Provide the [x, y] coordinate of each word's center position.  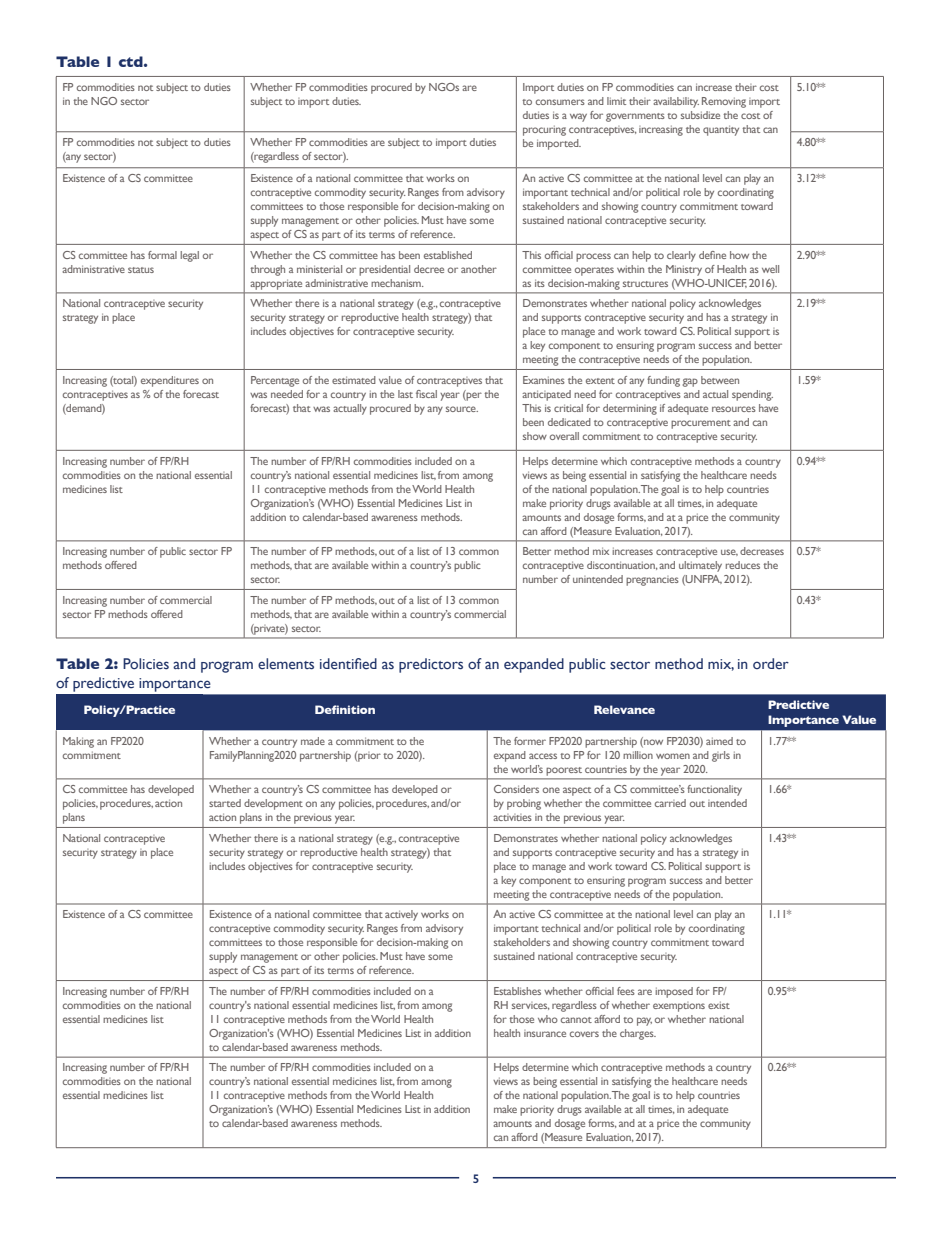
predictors [431, 665]
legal [189, 256]
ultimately [700, 566]
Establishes [517, 991]
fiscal [426, 394]
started [225, 803]
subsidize [700, 115]
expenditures [170, 381]
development [273, 804]
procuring [544, 130]
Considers [516, 789]
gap [690, 382]
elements [286, 664]
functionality [714, 790]
